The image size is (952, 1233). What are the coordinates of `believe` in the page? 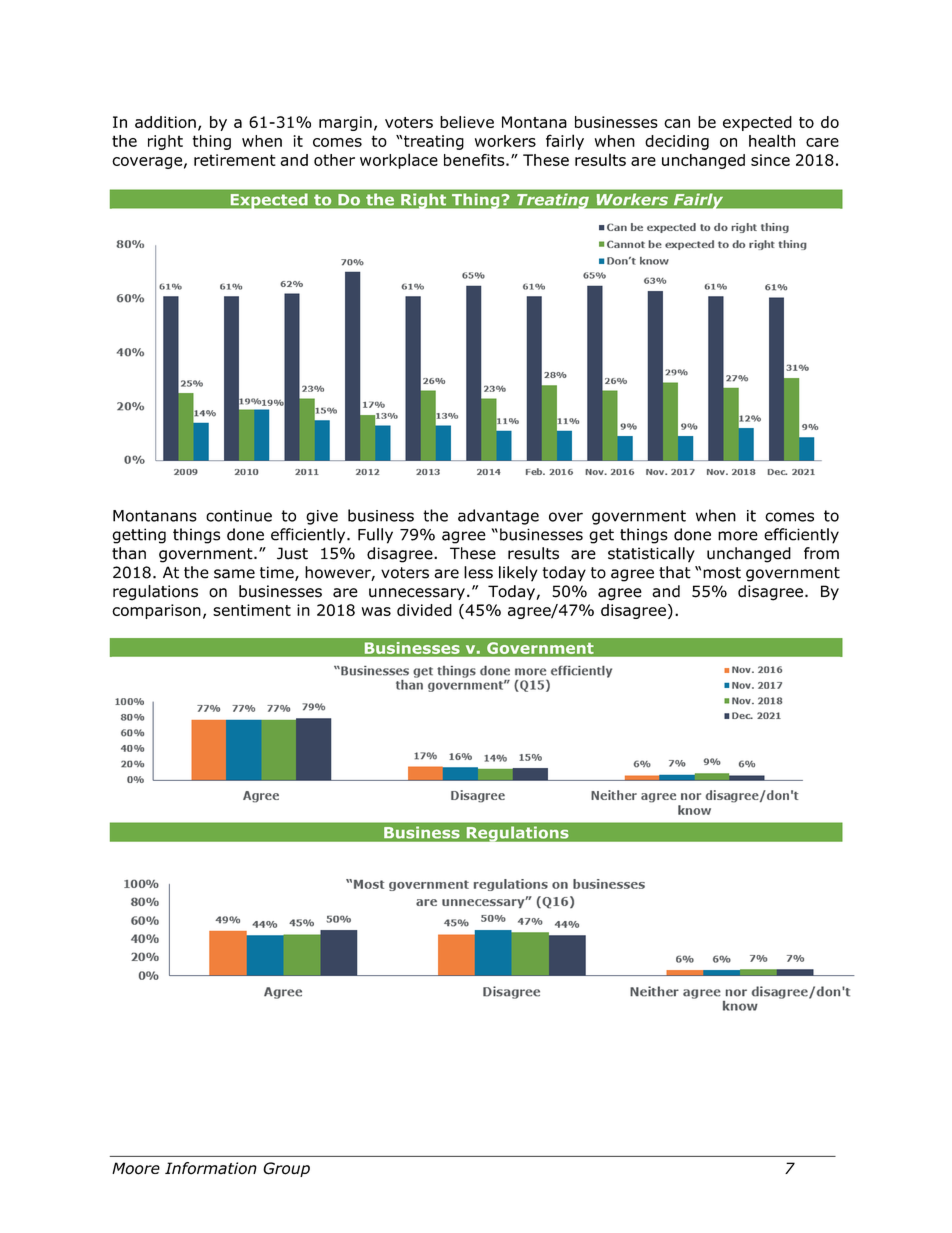 It's located at (467, 122).
